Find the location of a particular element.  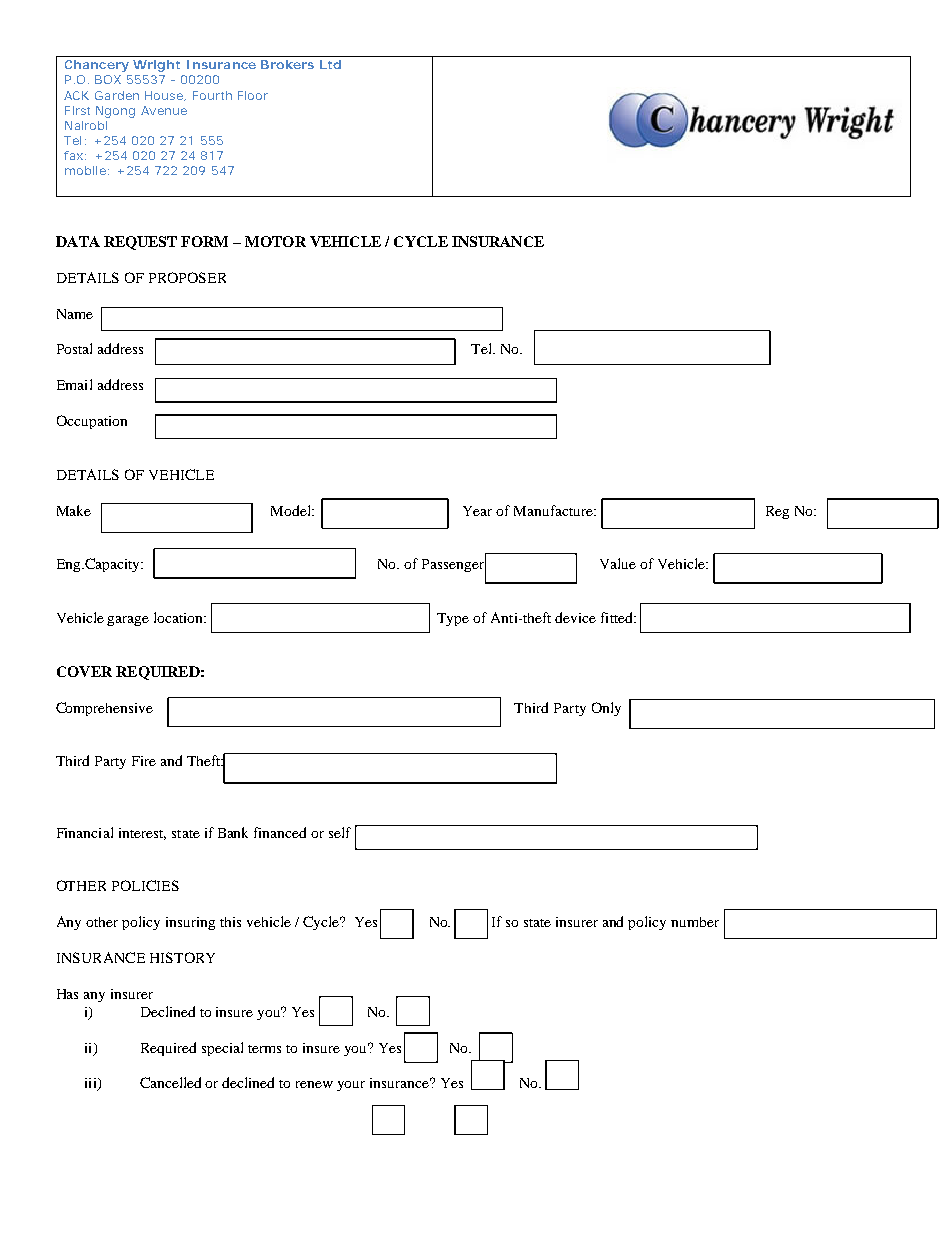

Only is located at coordinates (606, 709).
